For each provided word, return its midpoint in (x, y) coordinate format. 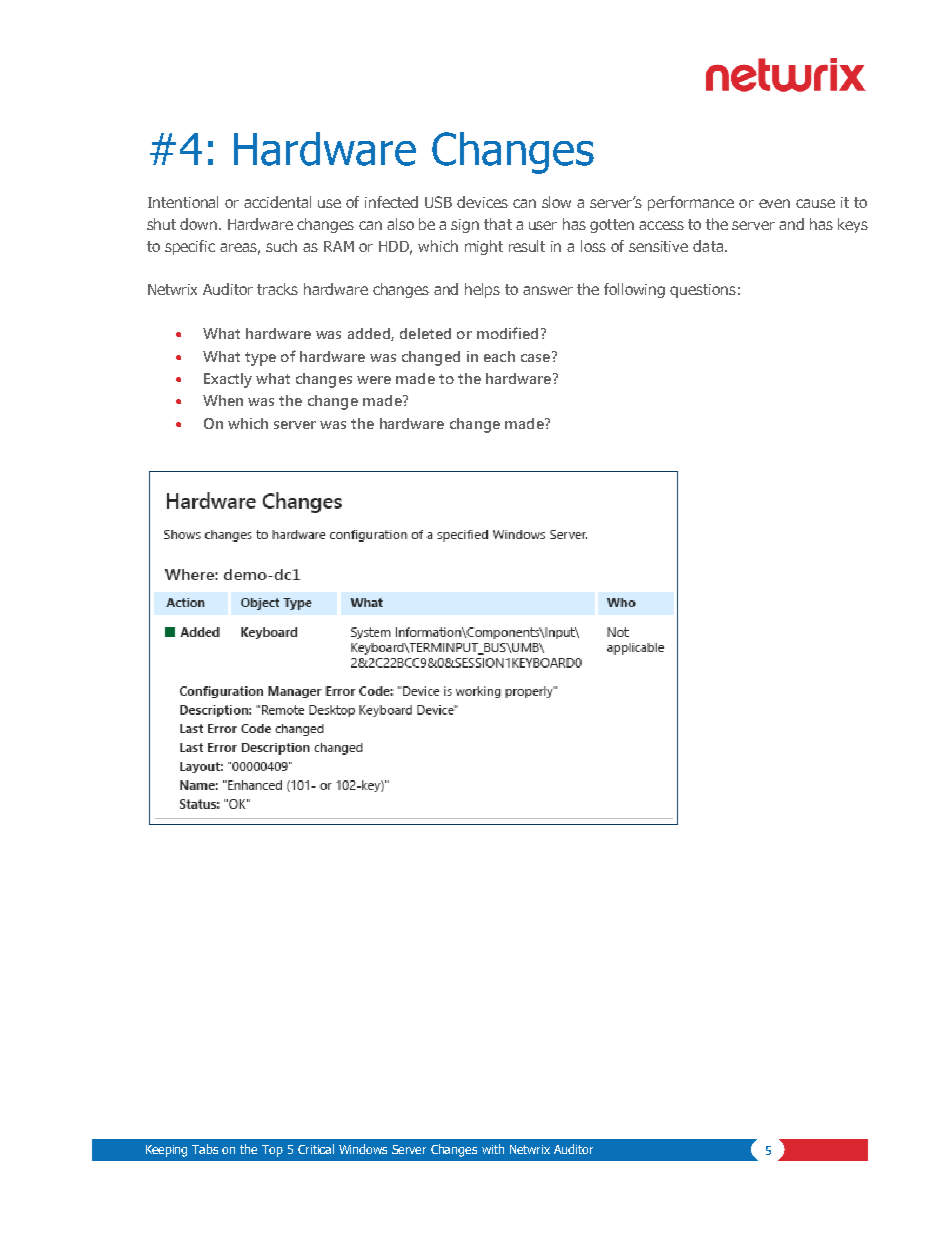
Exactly (228, 380)
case (535, 358)
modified (507, 333)
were (374, 380)
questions (703, 291)
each (499, 356)
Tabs (205, 1149)
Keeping (166, 1151)
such (281, 246)
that (498, 224)
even (774, 203)
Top (272, 1151)
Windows (363, 1149)
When (223, 400)
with (493, 1149)
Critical (316, 1149)
